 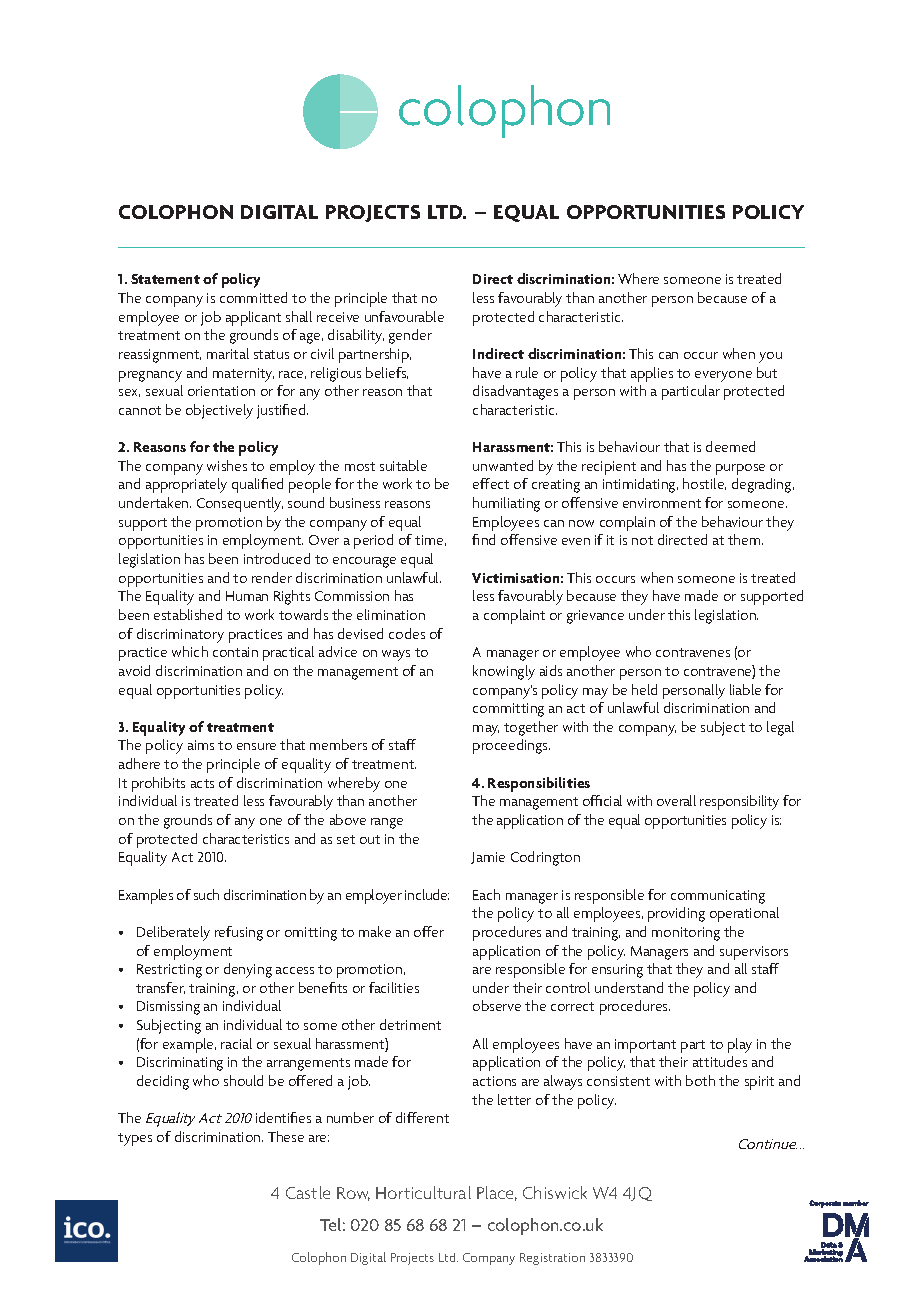 I want to click on Discriminating, so click(x=180, y=1064).
